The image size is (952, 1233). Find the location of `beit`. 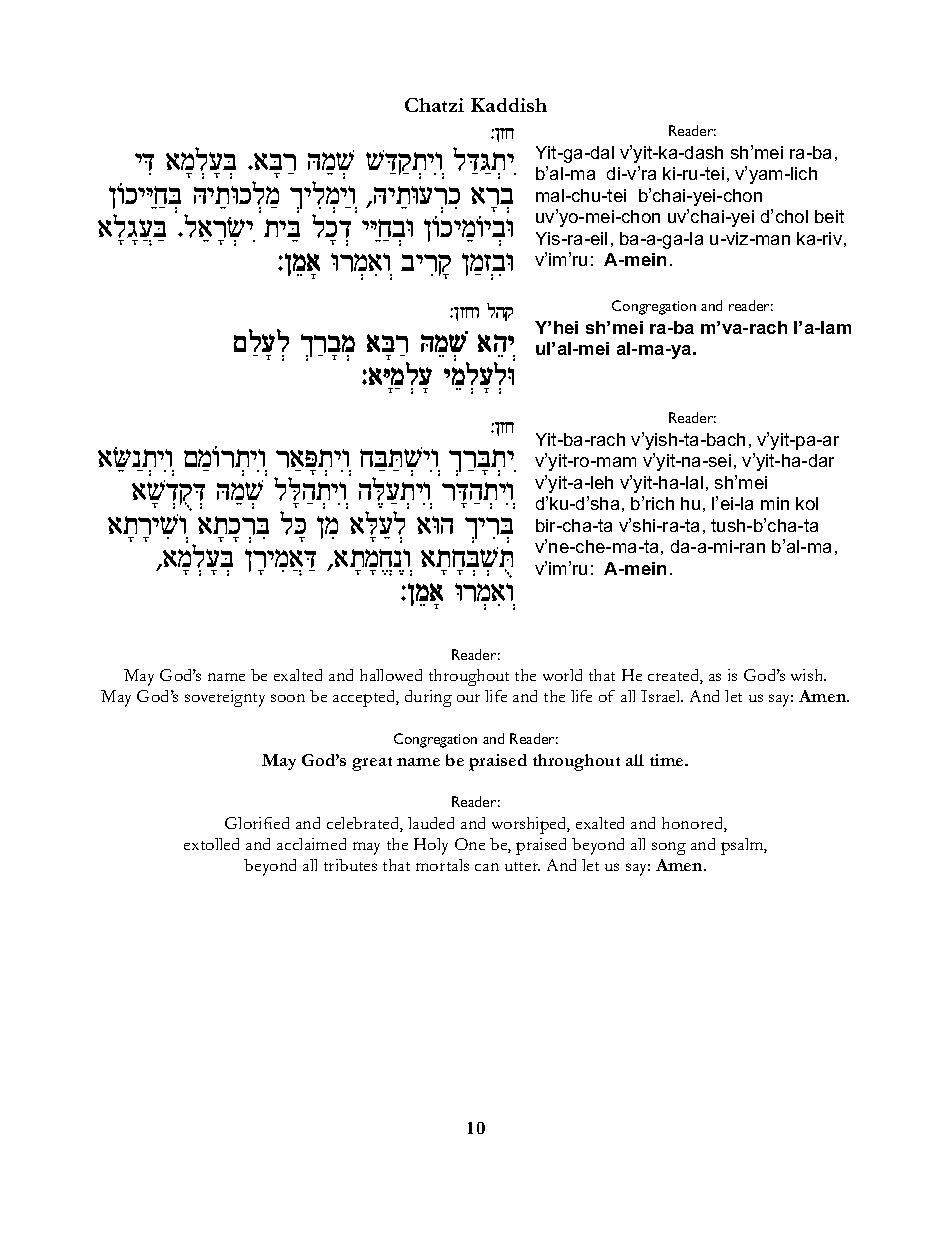

beit is located at coordinates (829, 216).
